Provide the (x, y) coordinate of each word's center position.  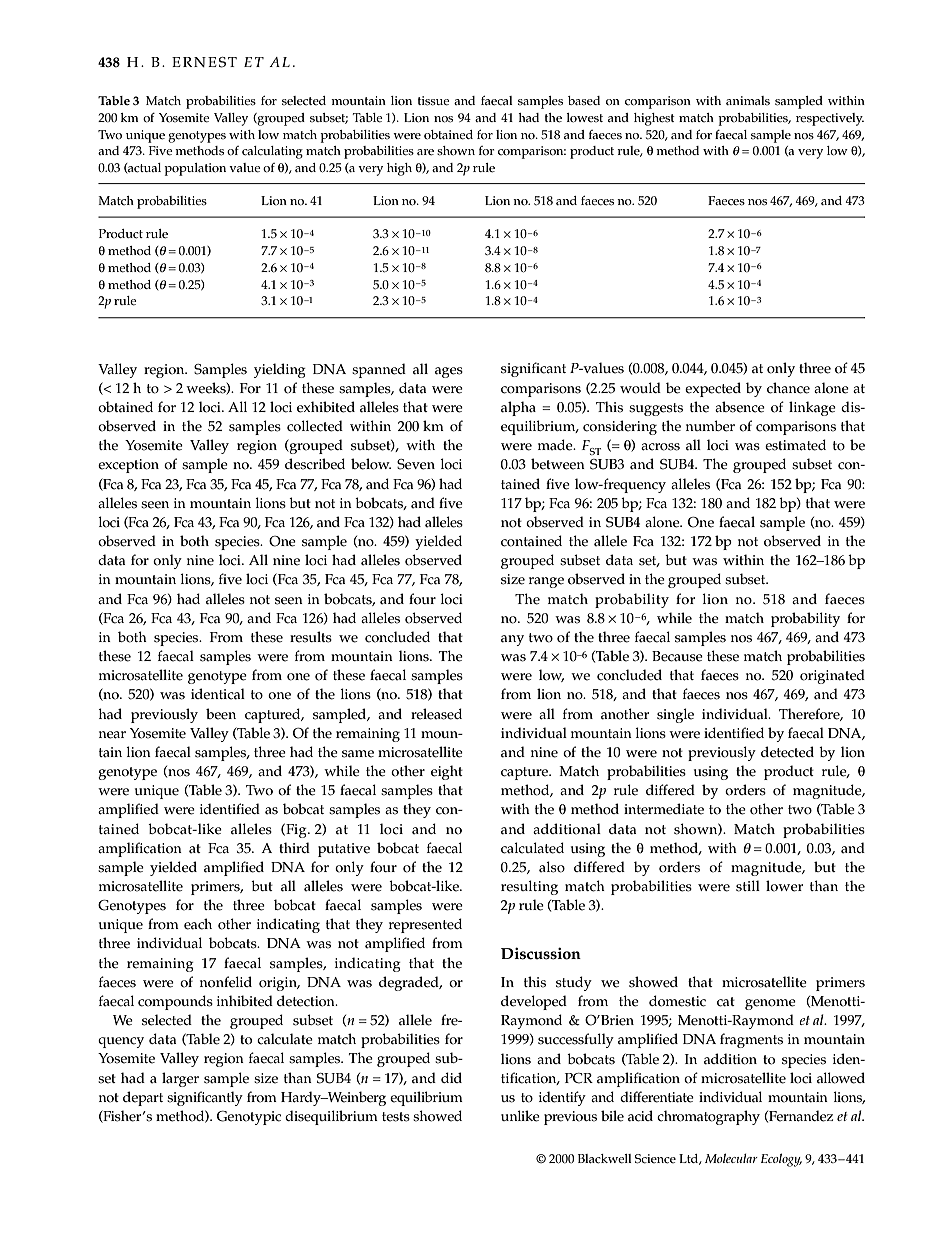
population (195, 169)
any (512, 640)
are (425, 152)
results (311, 637)
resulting (529, 887)
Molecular (731, 1158)
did (451, 1077)
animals (748, 100)
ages (449, 372)
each (198, 924)
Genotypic (249, 1118)
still (748, 886)
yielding (280, 370)
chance (788, 388)
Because (677, 656)
